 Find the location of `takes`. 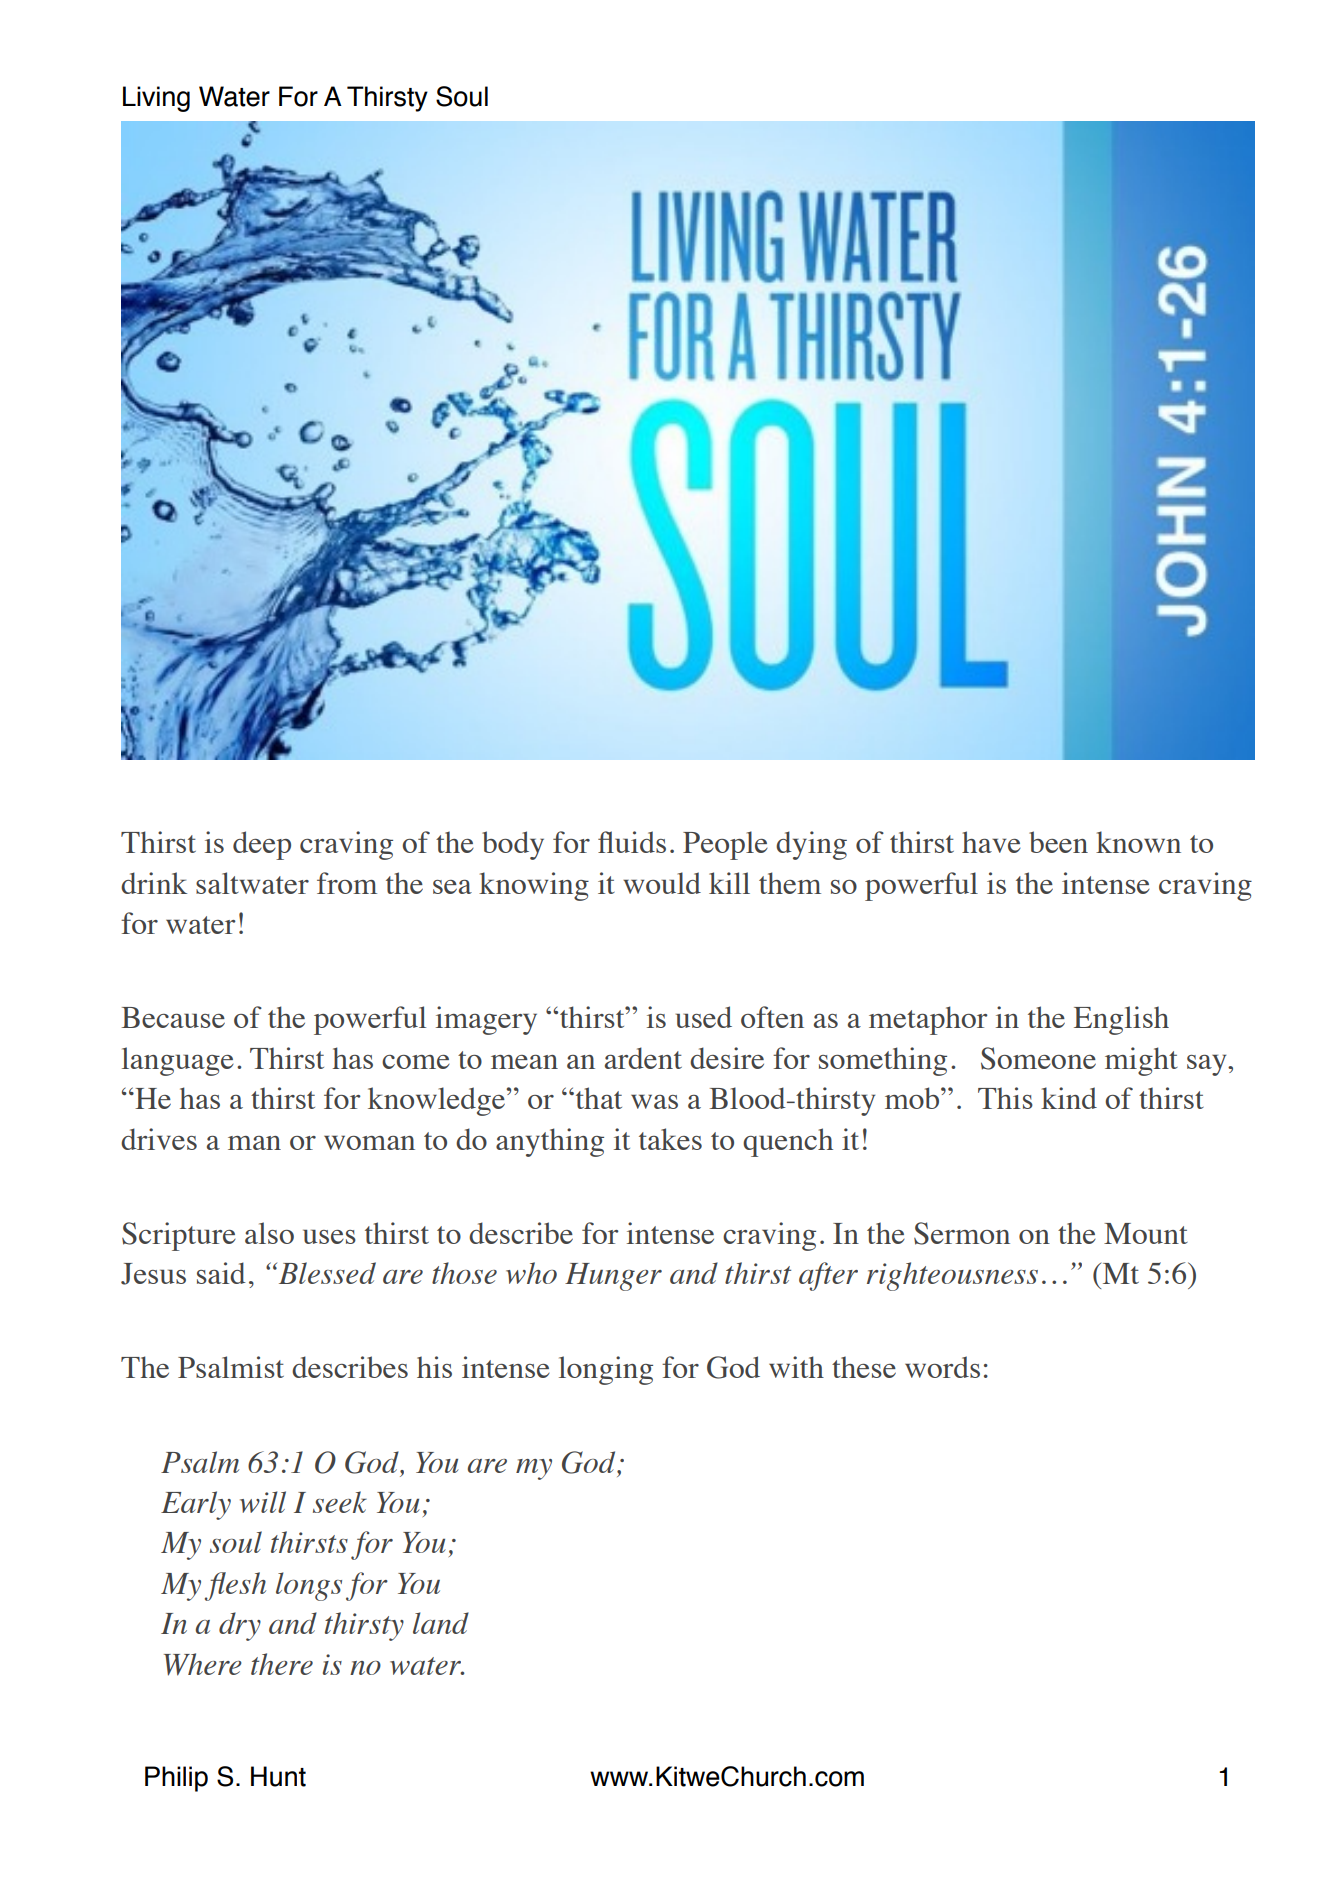

takes is located at coordinates (670, 1139).
